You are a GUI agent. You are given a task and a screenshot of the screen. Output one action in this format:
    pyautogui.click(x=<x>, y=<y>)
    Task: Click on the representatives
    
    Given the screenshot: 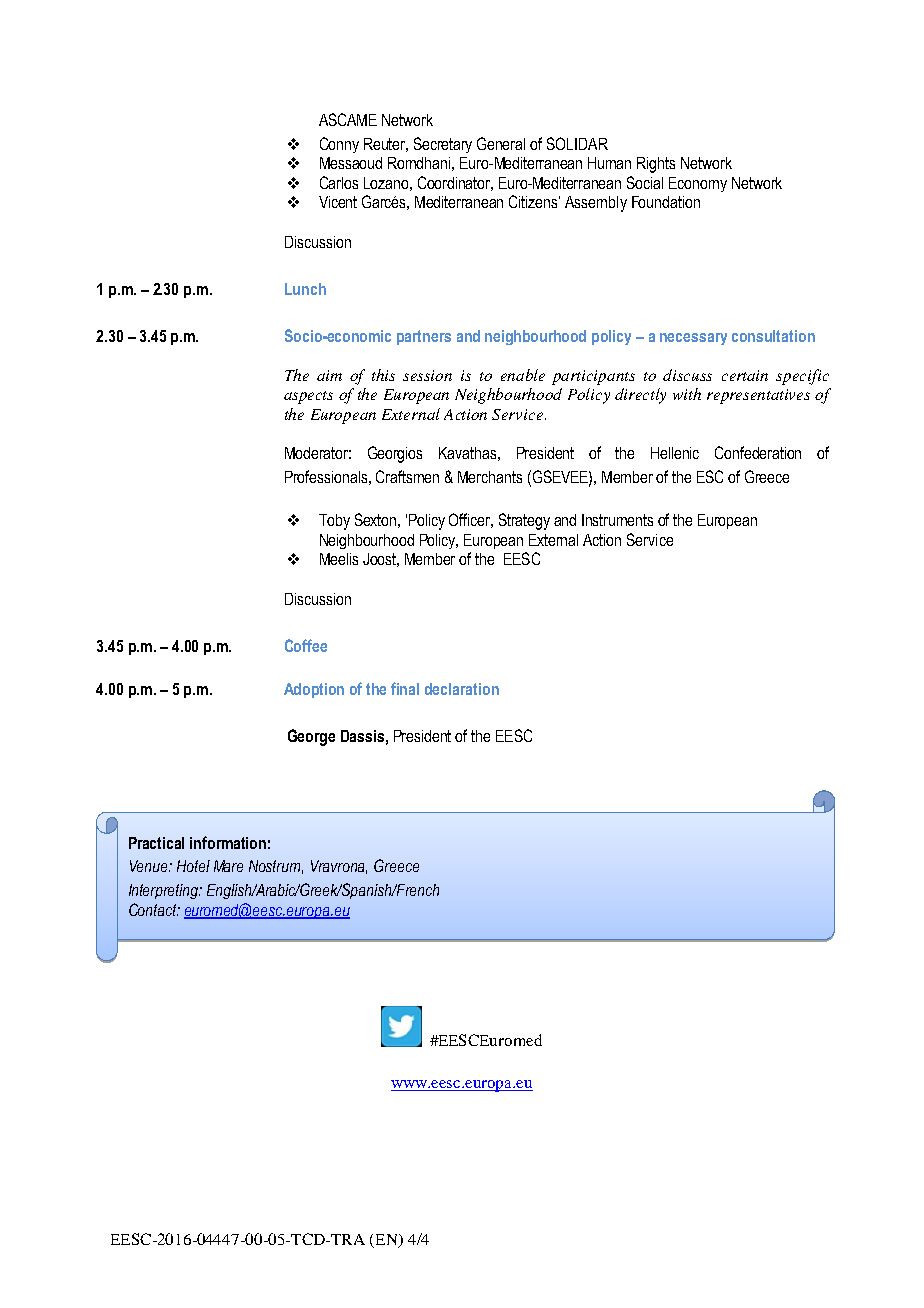 What is the action you would take?
    pyautogui.click(x=758, y=396)
